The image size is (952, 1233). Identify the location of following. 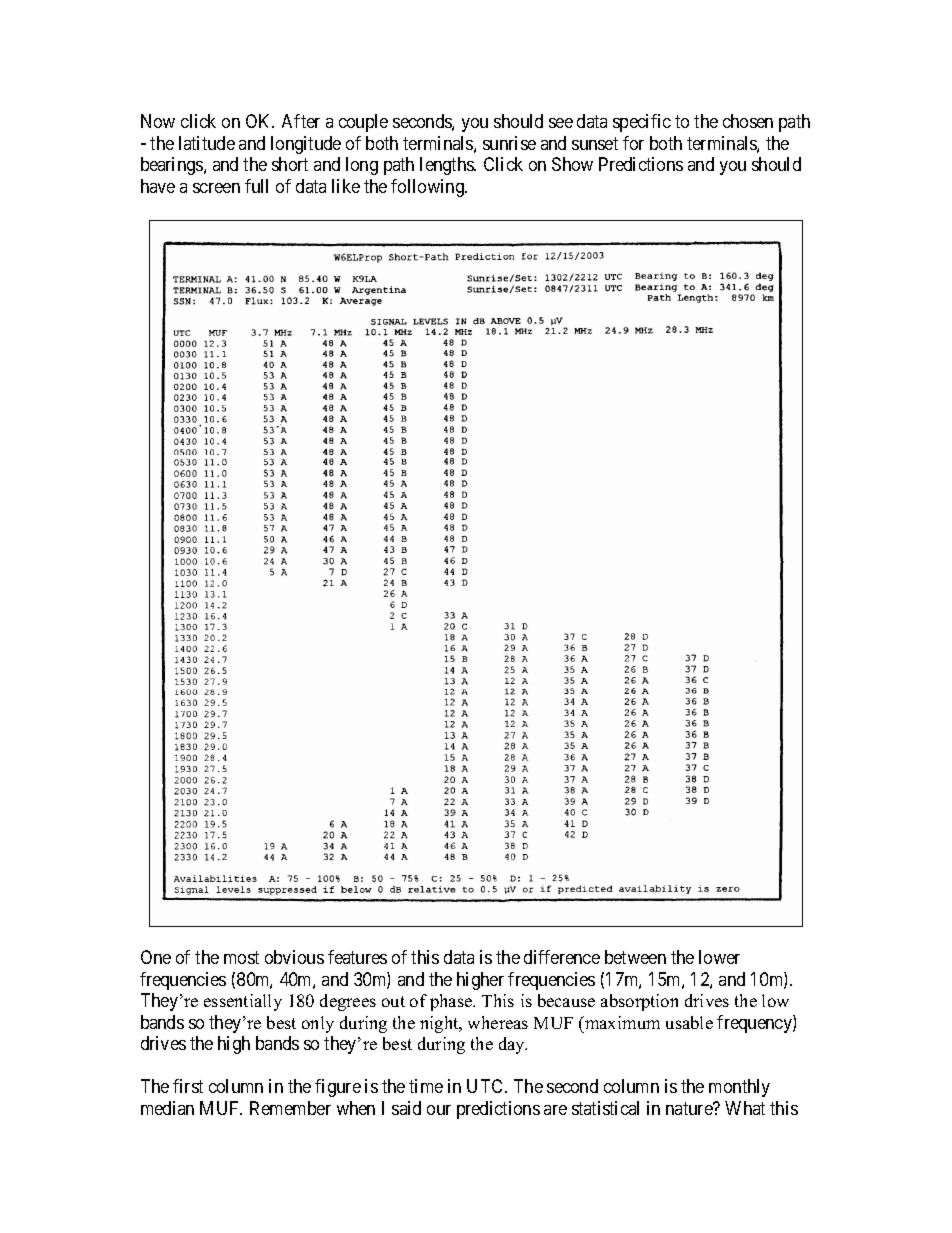
(428, 188).
